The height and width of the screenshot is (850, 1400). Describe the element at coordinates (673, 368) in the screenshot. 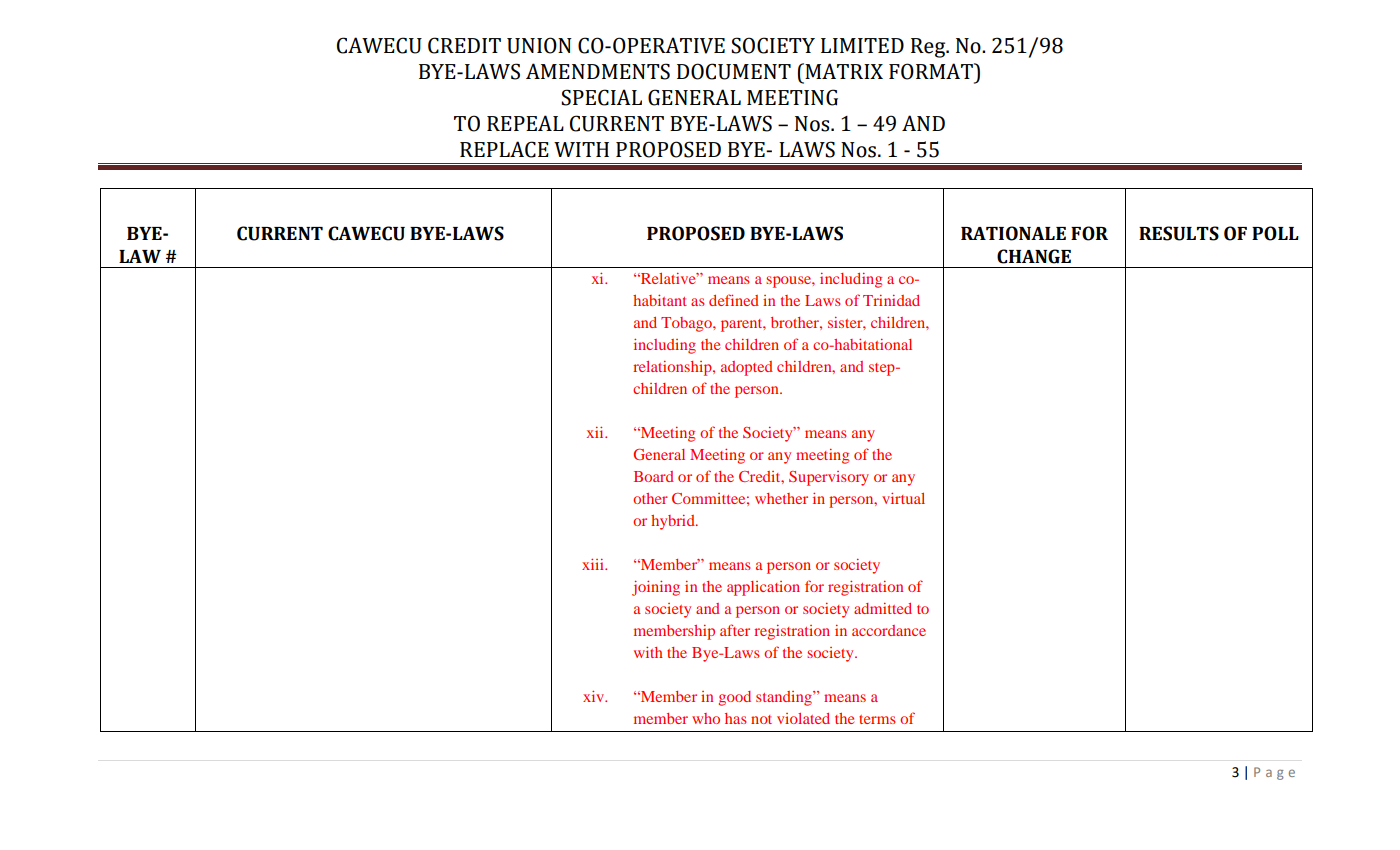

I see `relationship` at that location.
